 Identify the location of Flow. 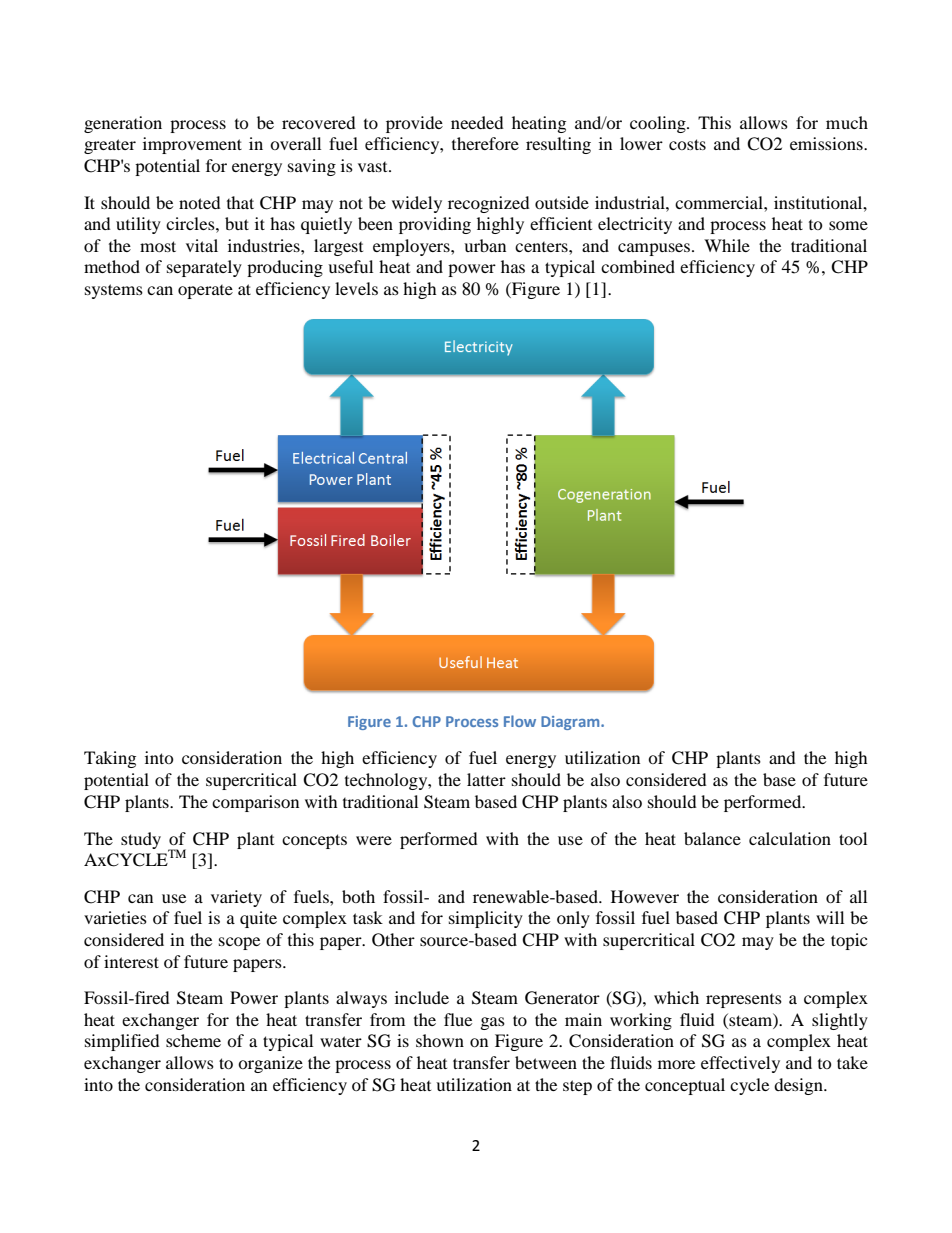
(520, 721).
